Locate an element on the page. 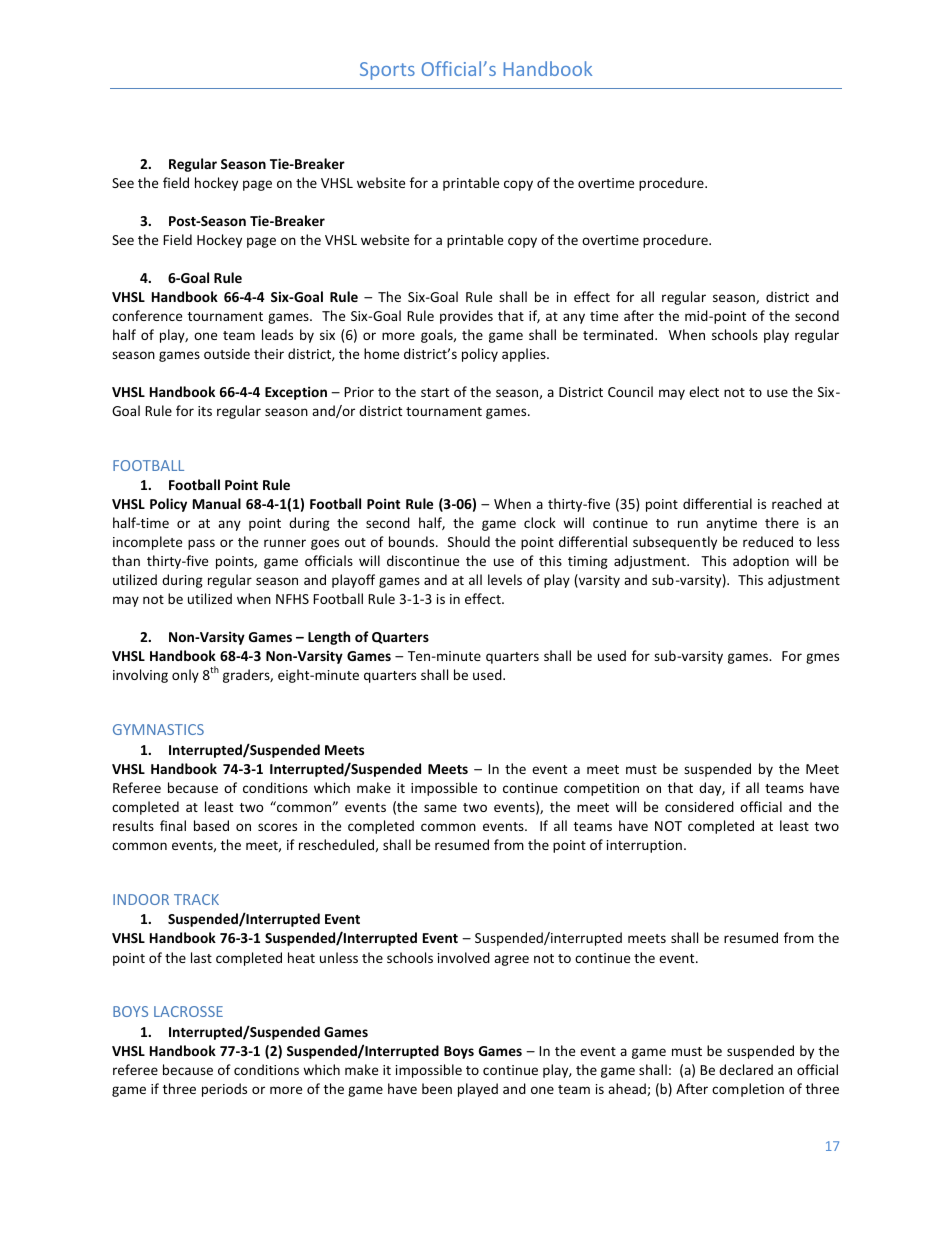 This page has width=952, height=1233. Sports is located at coordinates (387, 71).
